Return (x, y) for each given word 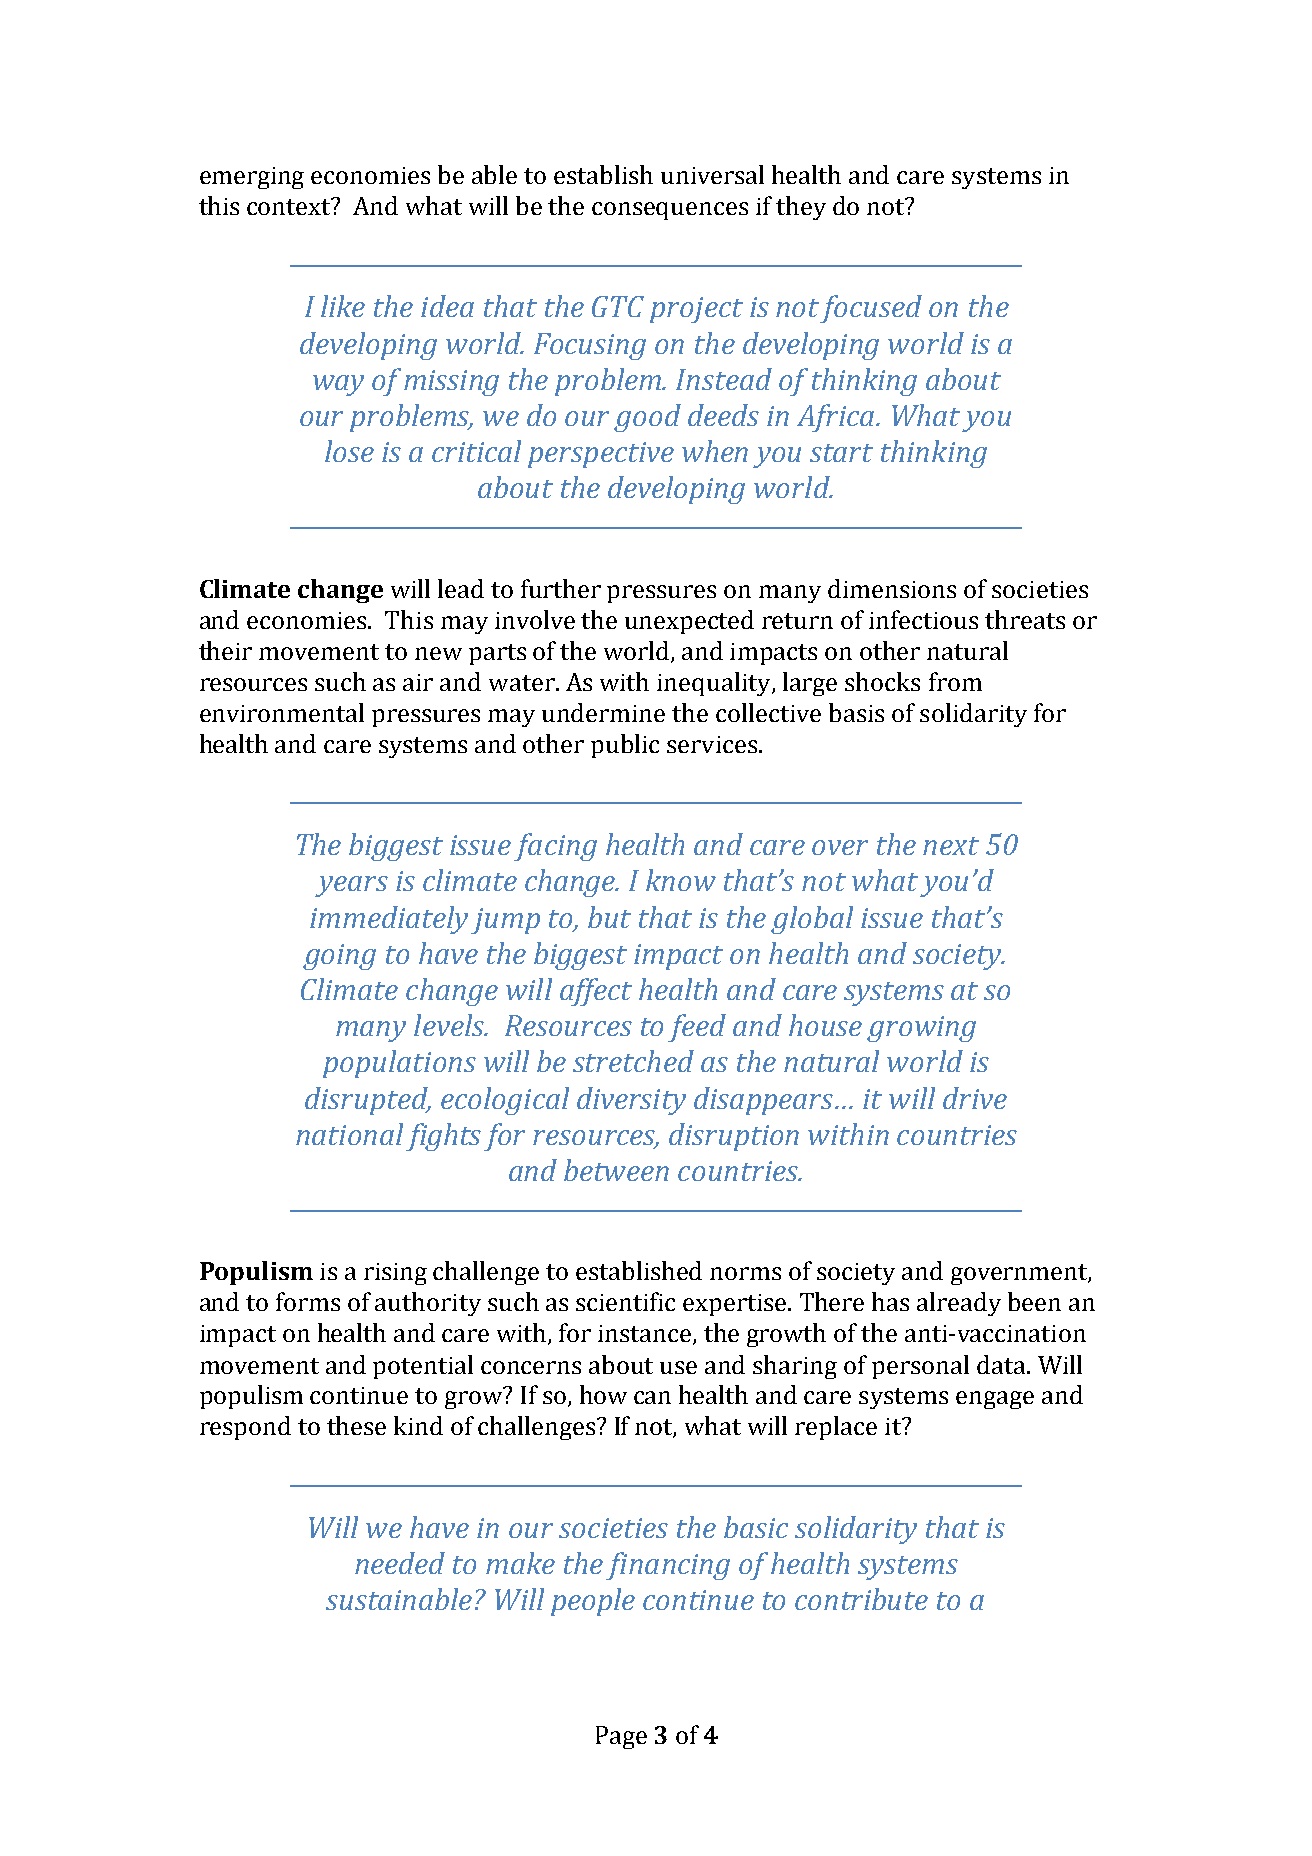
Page (621, 1737)
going (339, 957)
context (290, 206)
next (951, 846)
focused (871, 309)
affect (596, 992)
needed (400, 1563)
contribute (861, 1599)
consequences (670, 211)
